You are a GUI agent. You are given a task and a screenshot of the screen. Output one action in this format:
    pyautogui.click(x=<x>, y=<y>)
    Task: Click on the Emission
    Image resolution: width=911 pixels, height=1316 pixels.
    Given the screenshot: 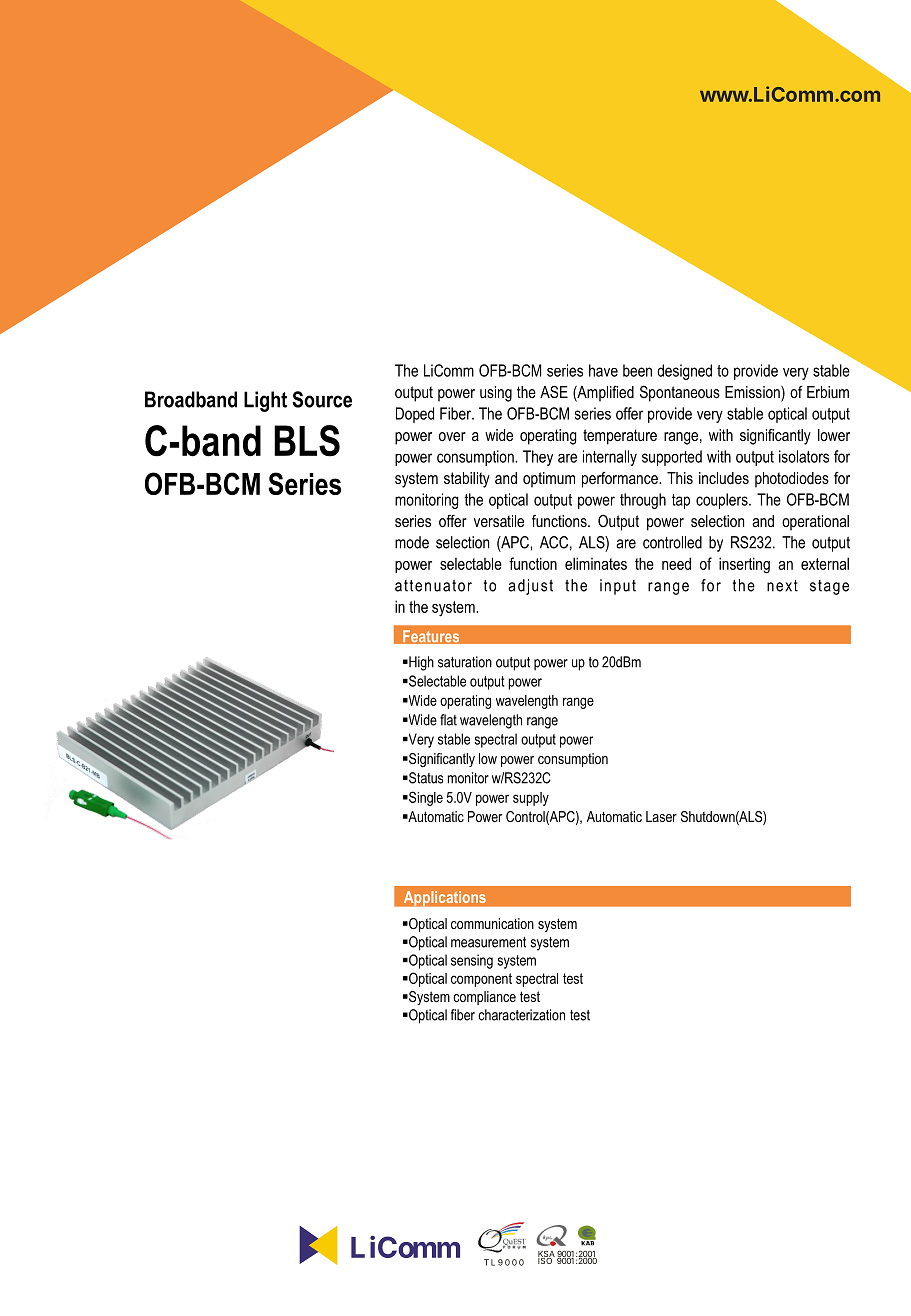 What is the action you would take?
    pyautogui.click(x=753, y=393)
